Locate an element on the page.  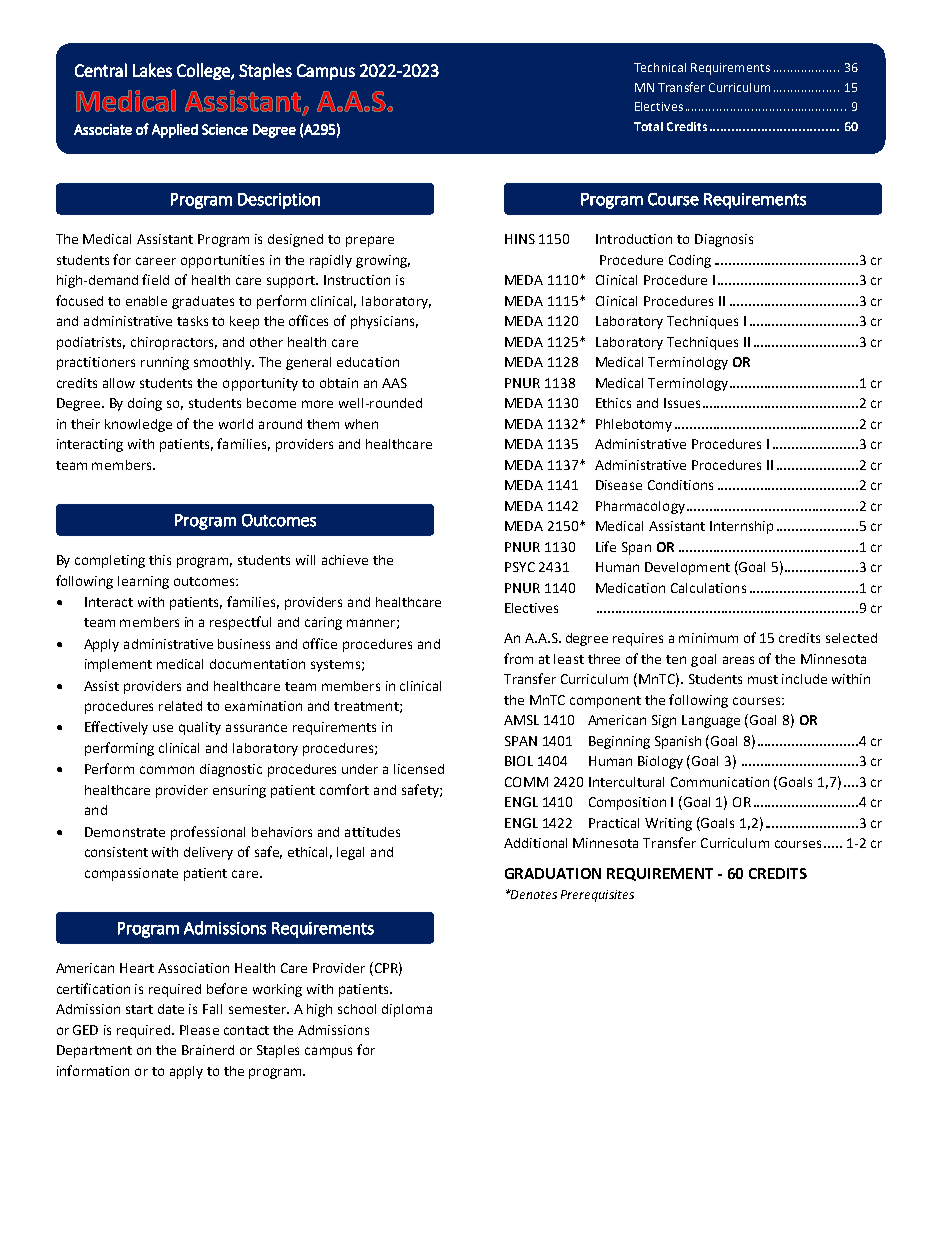
Lakes is located at coordinates (152, 70).
